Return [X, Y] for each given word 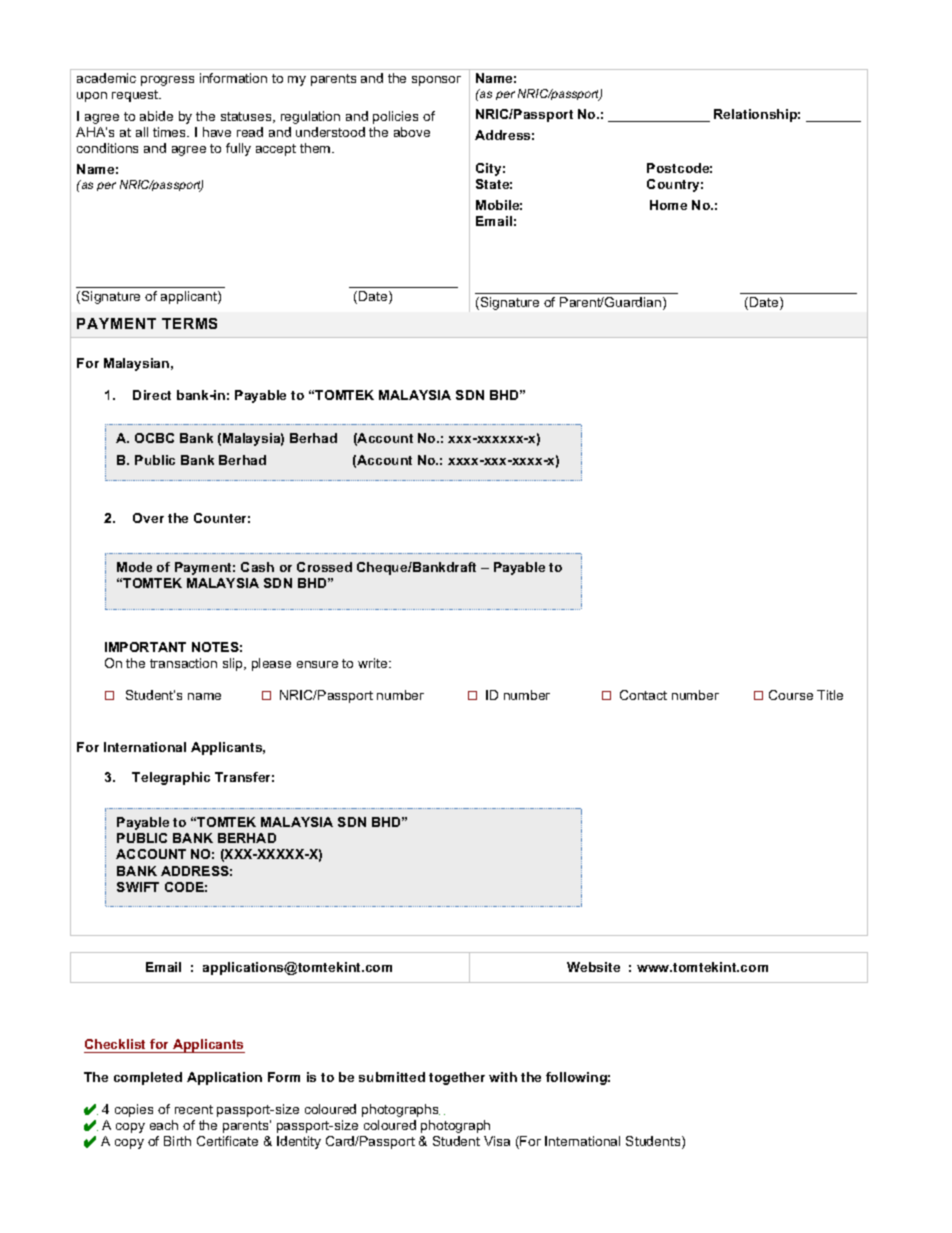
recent [194, 1109]
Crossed [324, 567]
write [374, 663]
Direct [152, 395]
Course [791, 695]
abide [156, 116]
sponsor [436, 81]
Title [830, 695]
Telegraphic [171, 778]
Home [668, 205]
